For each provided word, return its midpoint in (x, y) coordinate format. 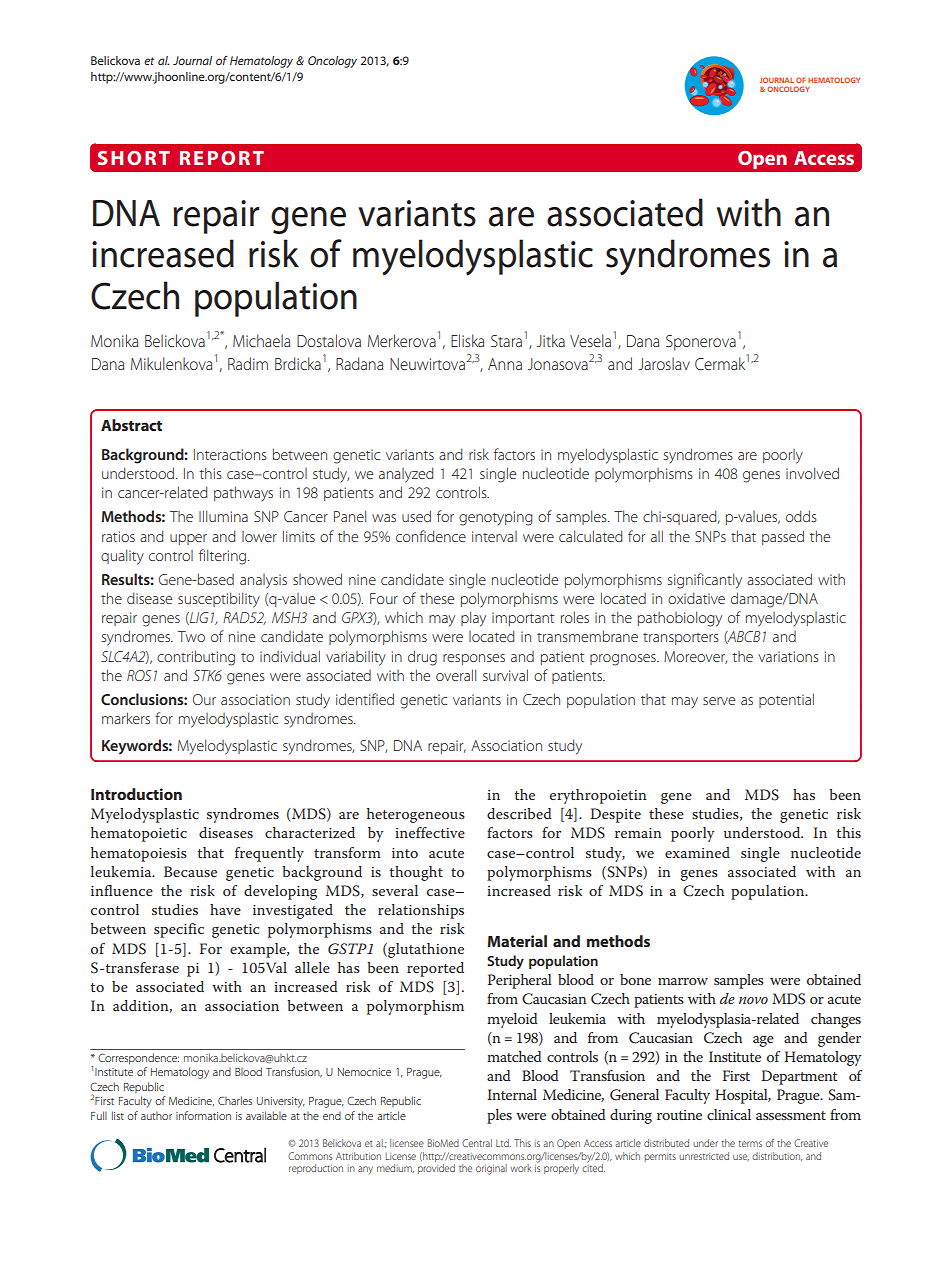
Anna (505, 364)
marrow (683, 981)
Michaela (261, 340)
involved (812, 473)
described (519, 813)
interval (494, 536)
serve (719, 701)
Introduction (136, 794)
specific (179, 930)
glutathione (425, 950)
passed (783, 537)
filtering (222, 557)
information (203, 1115)
